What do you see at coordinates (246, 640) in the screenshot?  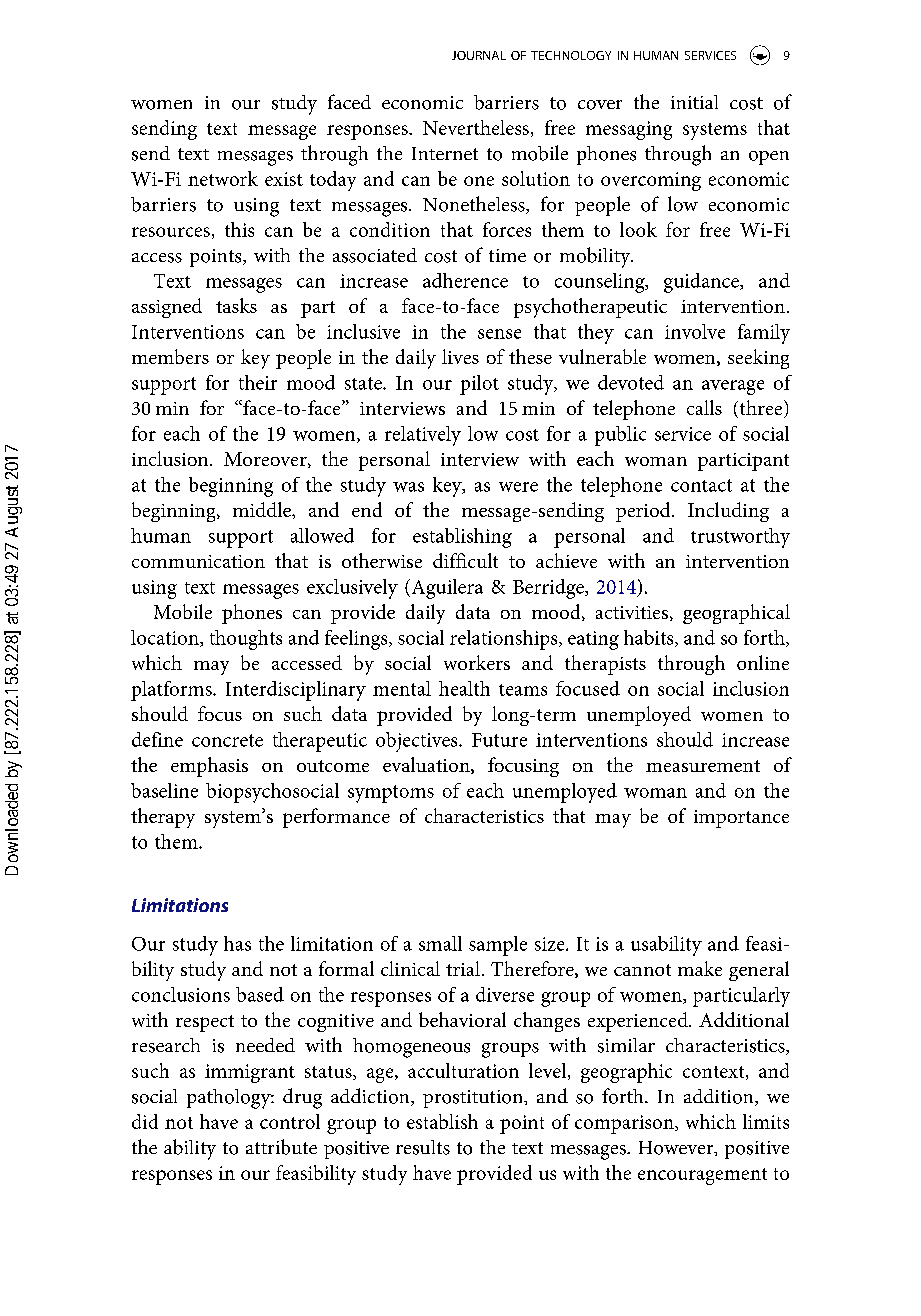 I see `thoughts` at bounding box center [246, 640].
